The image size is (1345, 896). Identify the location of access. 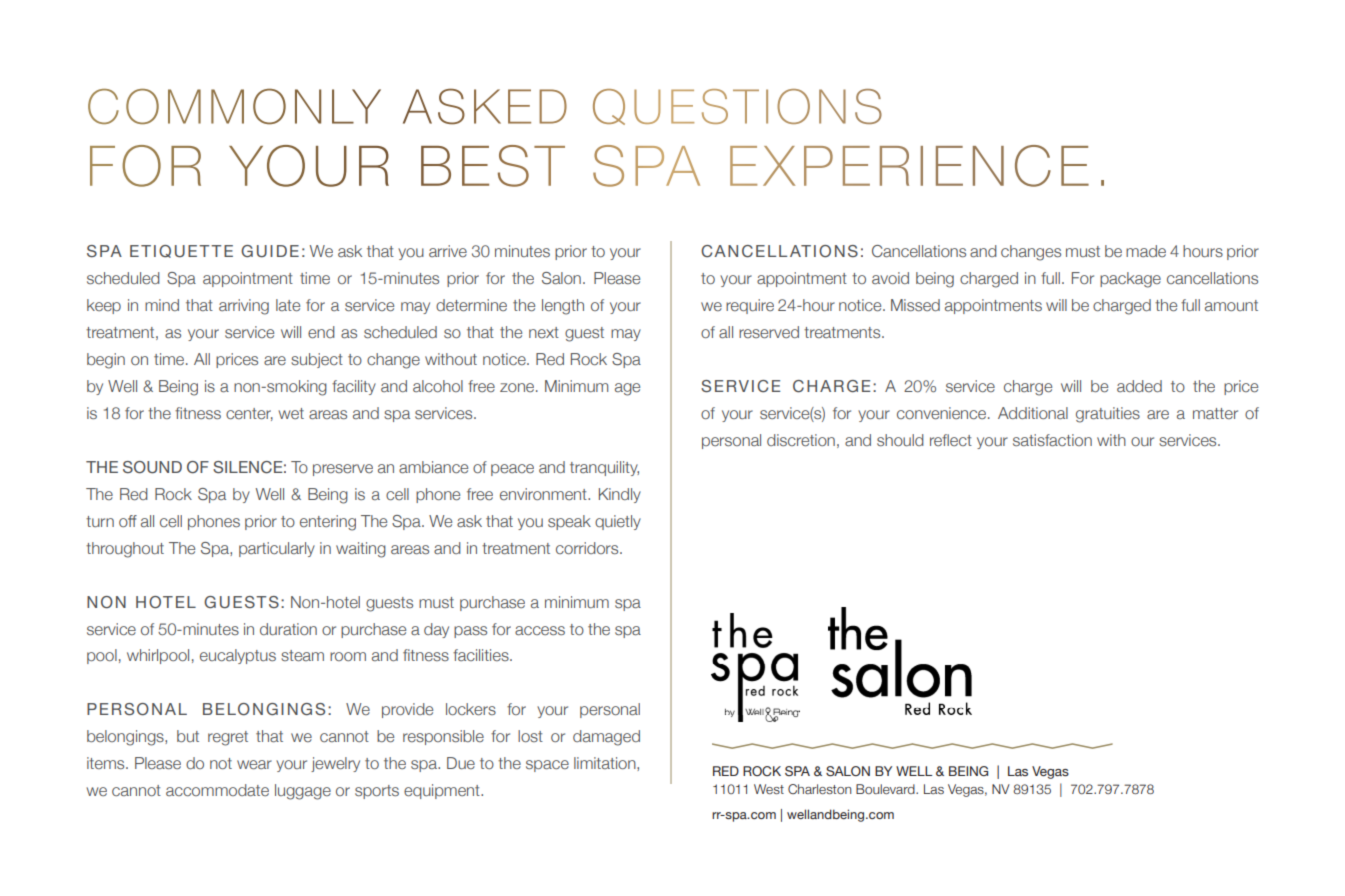
(540, 630).
